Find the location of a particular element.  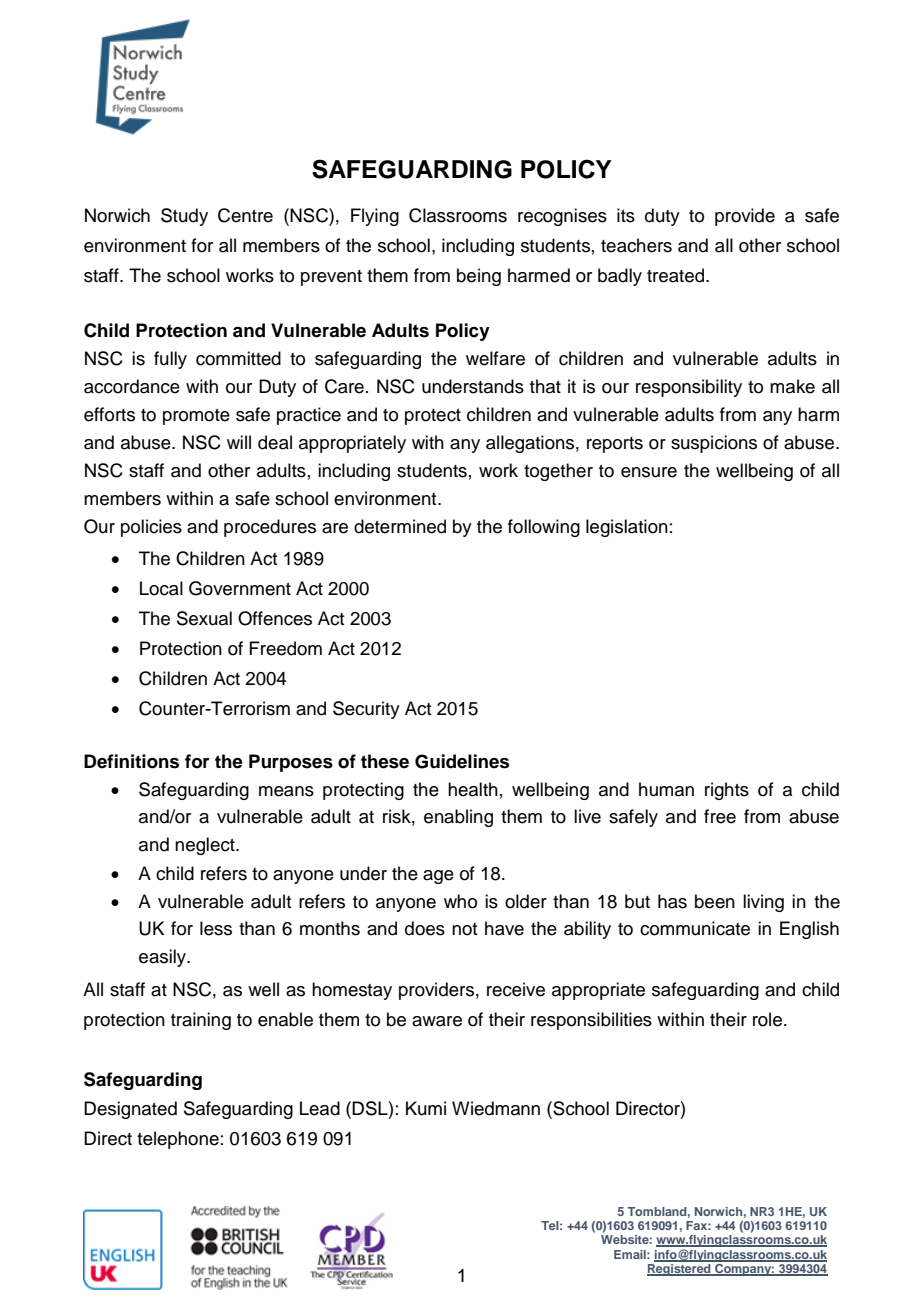

policies is located at coordinates (151, 528).
